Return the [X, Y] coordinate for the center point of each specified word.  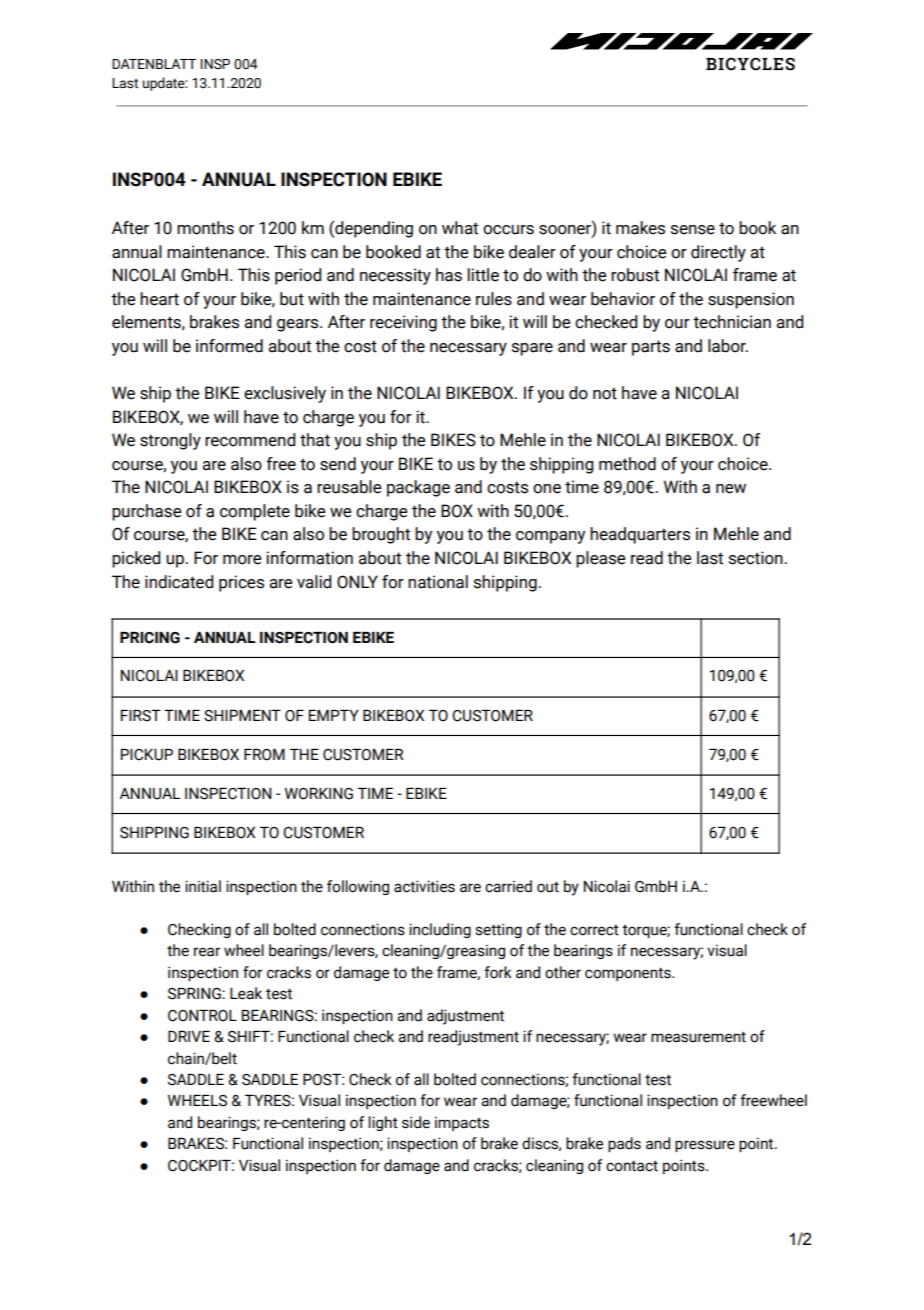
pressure [705, 1146]
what [460, 228]
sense [693, 230]
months [205, 228]
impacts [462, 1123]
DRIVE [189, 1036]
